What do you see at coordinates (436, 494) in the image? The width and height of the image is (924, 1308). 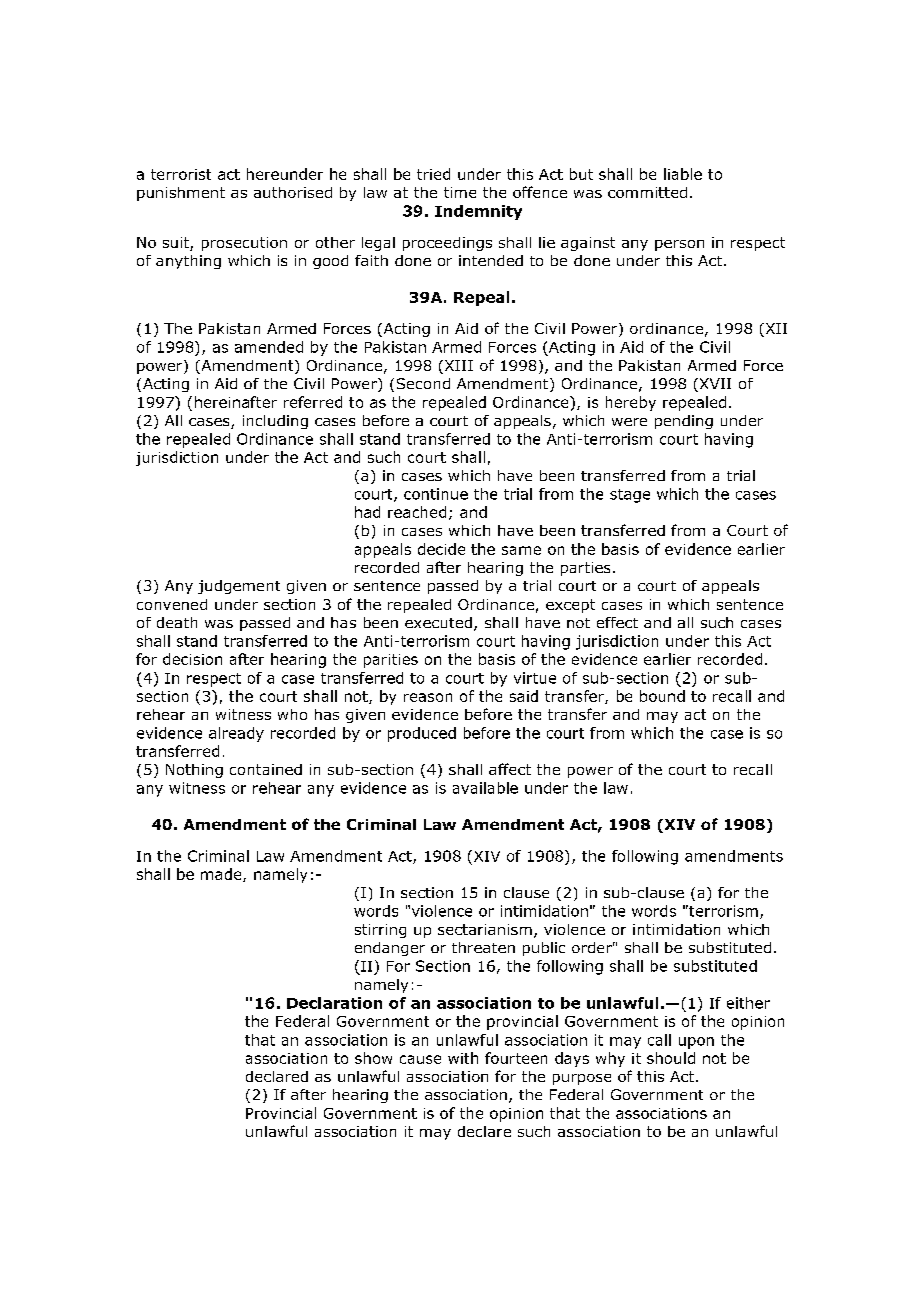 I see `continue` at bounding box center [436, 494].
